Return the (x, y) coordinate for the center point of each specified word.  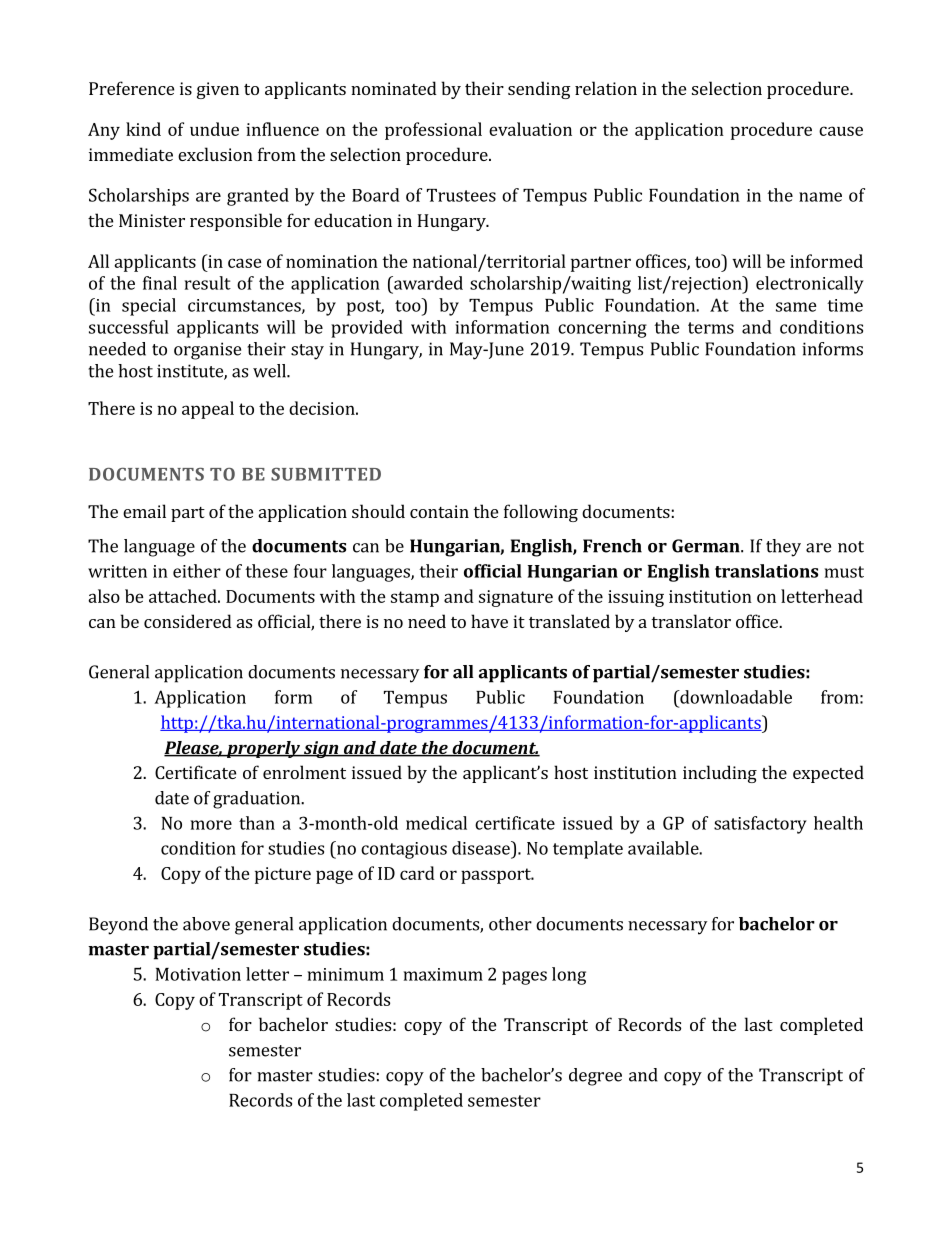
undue (214, 129)
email (144, 511)
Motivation (198, 974)
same (796, 307)
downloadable (735, 697)
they (783, 548)
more (211, 825)
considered (188, 621)
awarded (427, 283)
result (208, 283)
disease (482, 848)
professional (433, 131)
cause (841, 131)
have (489, 621)
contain (439, 511)
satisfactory (760, 825)
